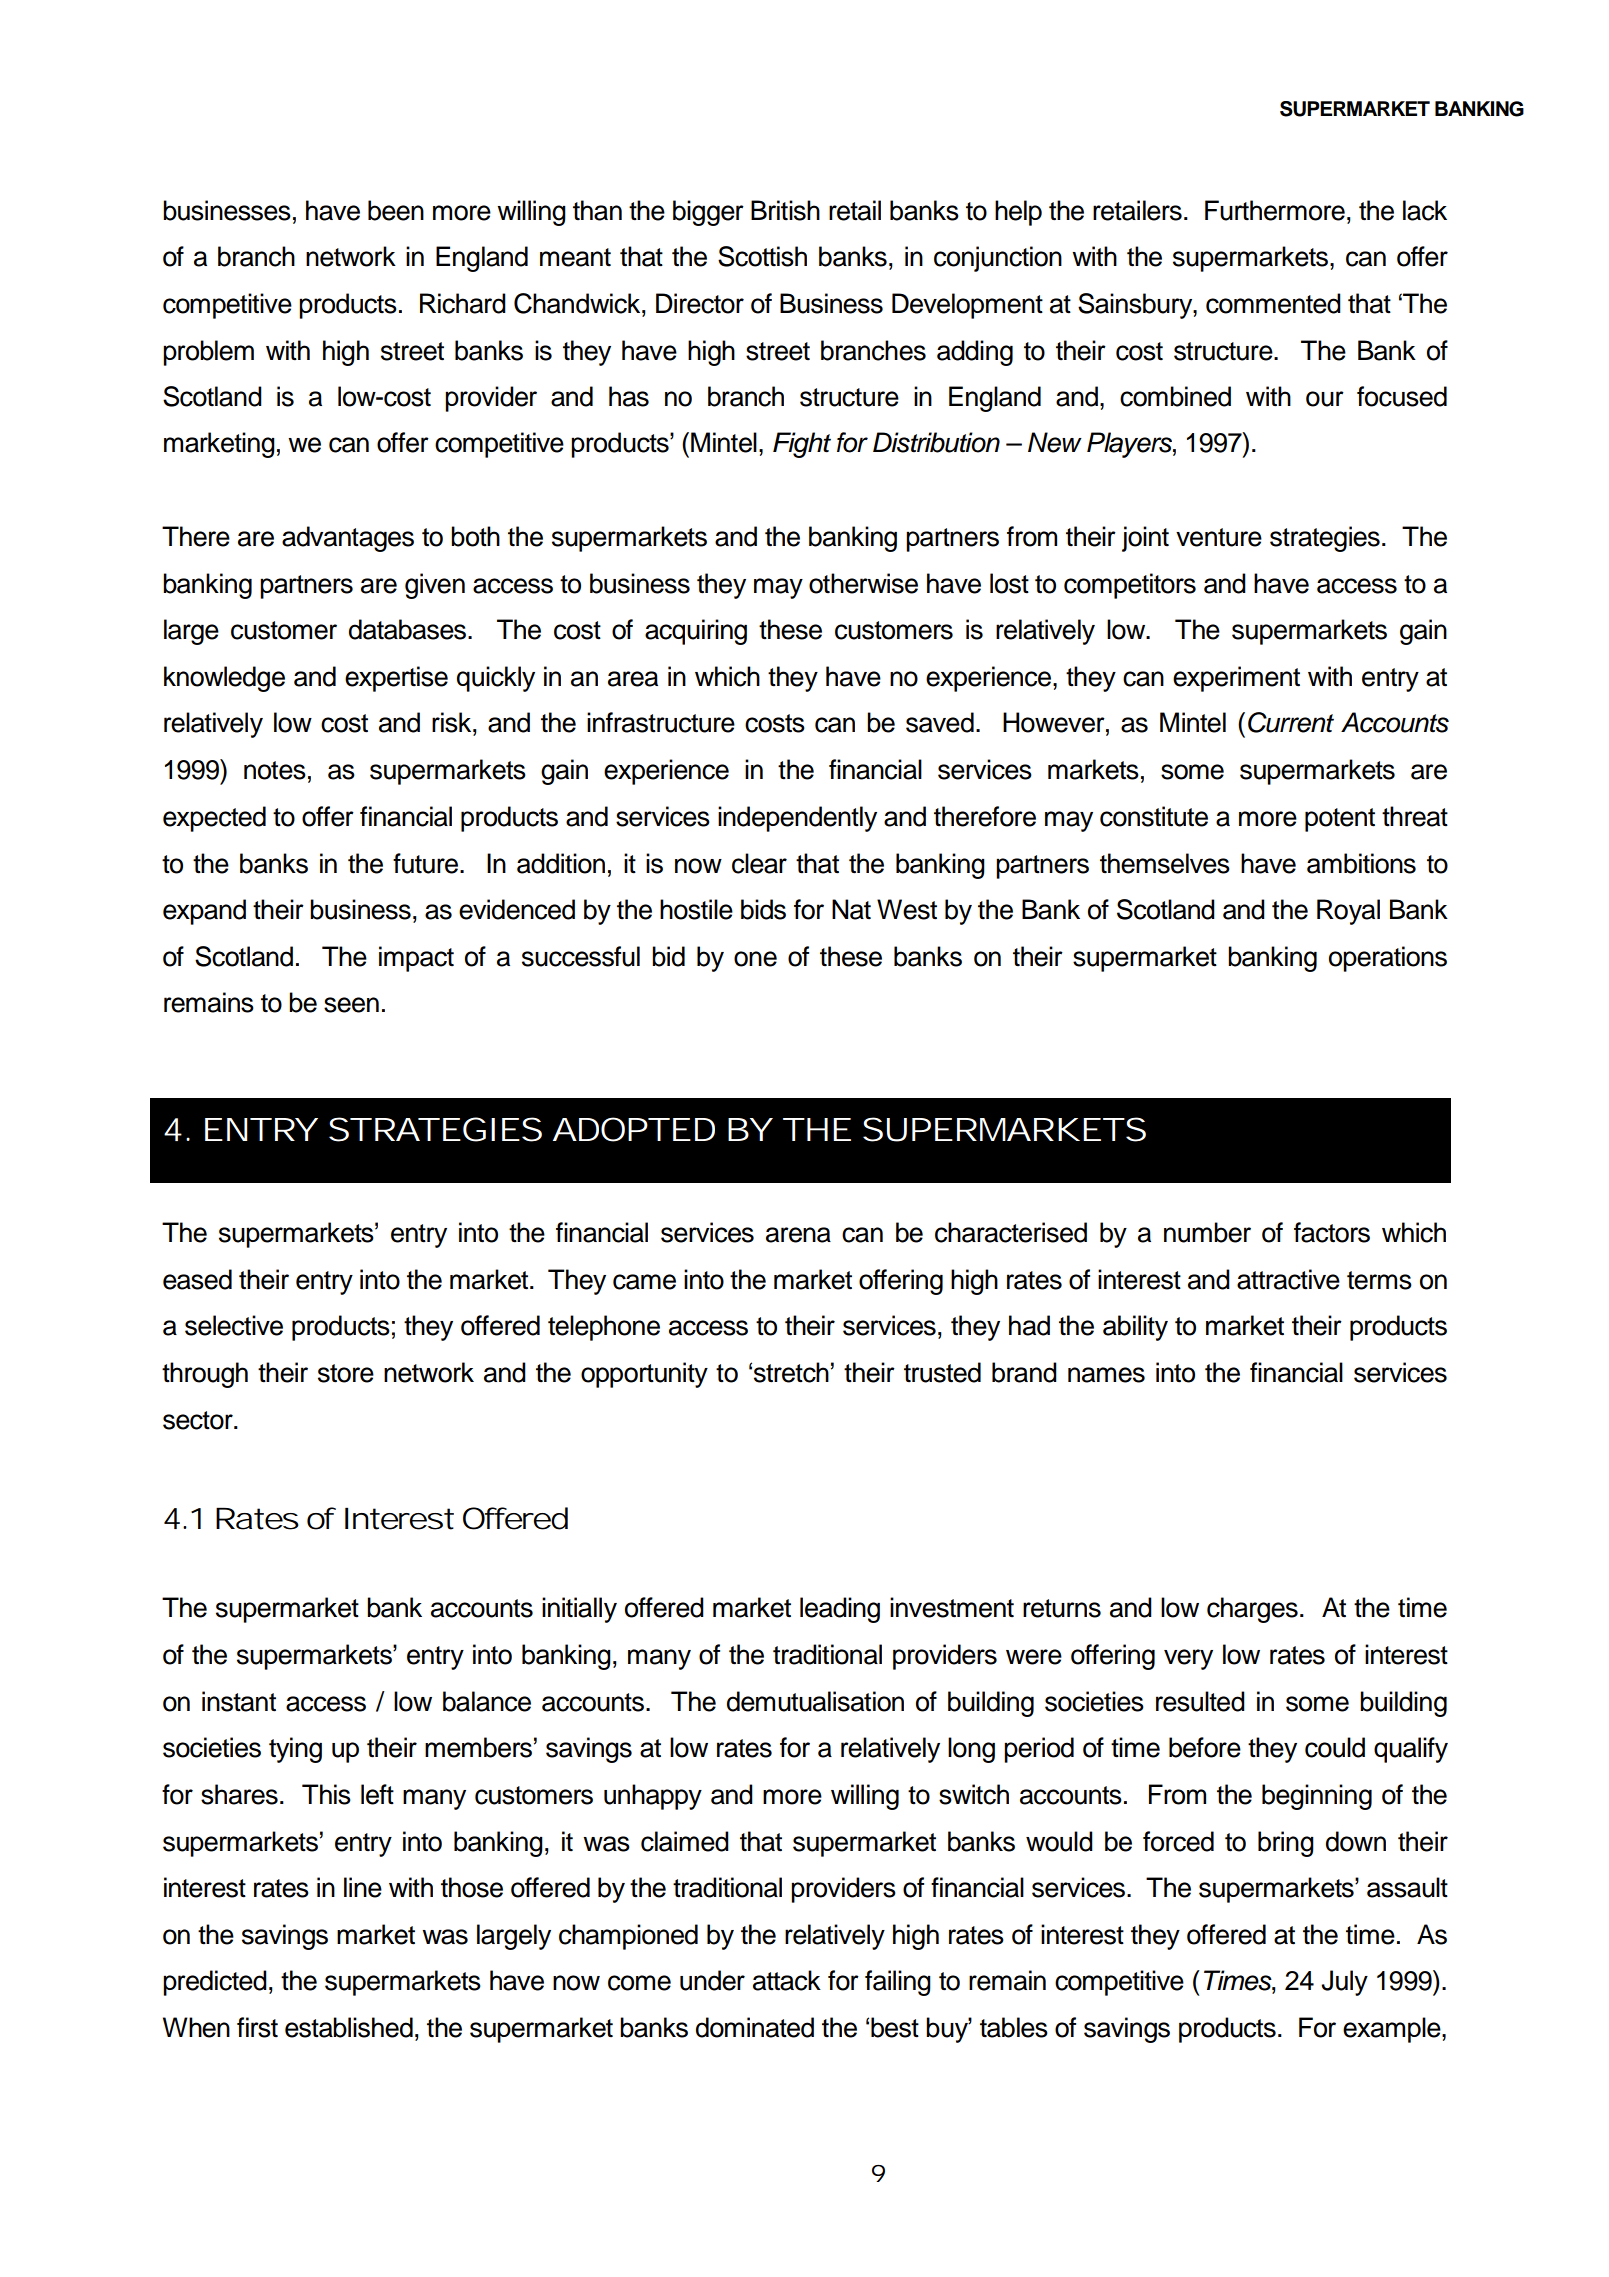 The height and width of the screenshot is (2277, 1609). Describe the element at coordinates (787, 1980) in the screenshot. I see `attack` at that location.
